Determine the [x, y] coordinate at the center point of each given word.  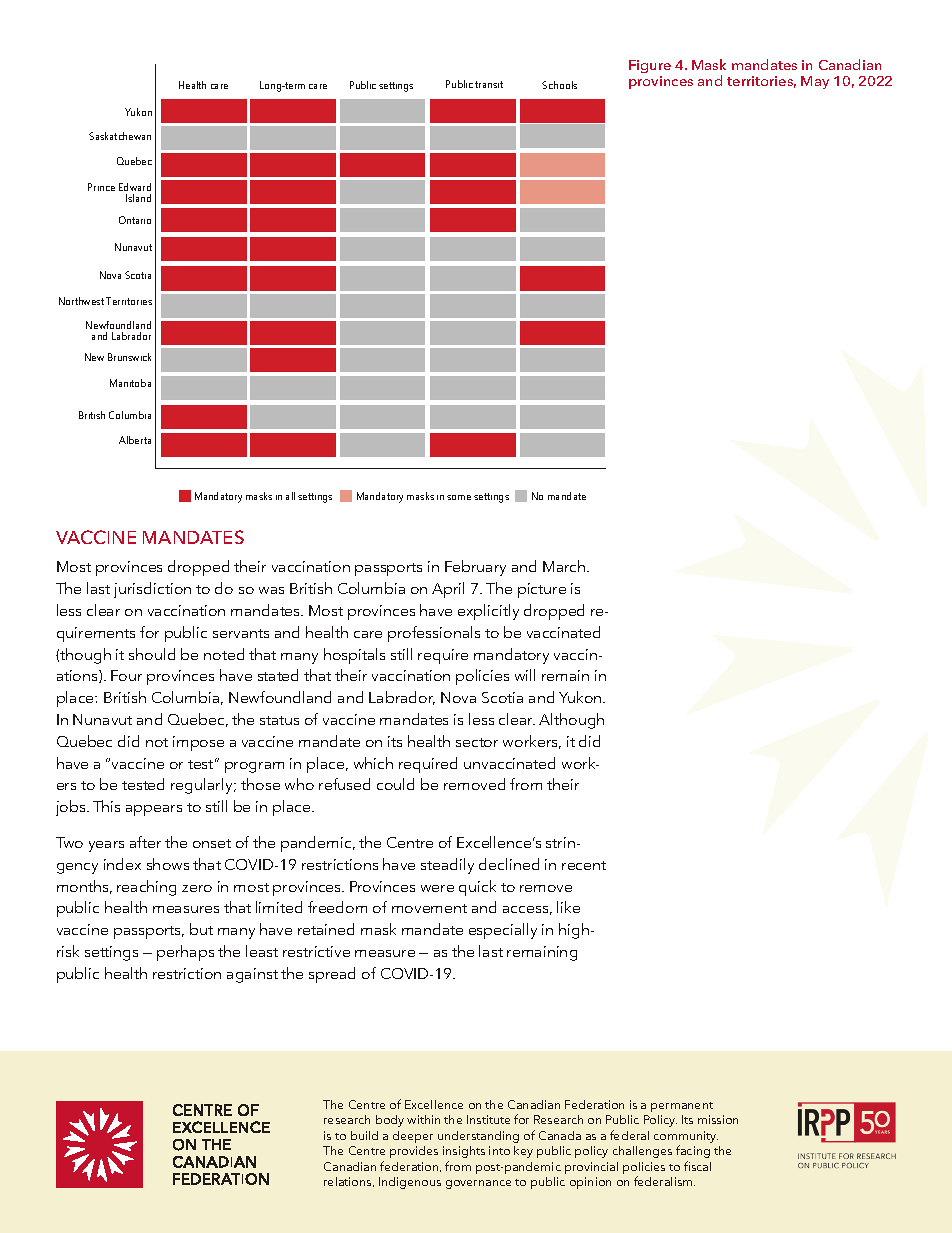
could [395, 784]
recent [584, 865]
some [459, 497]
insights [464, 1152]
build [364, 1135]
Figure [650, 66]
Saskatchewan [120, 136]
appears [154, 810]
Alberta [135, 440]
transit [489, 84]
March [565, 566]
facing [693, 1151]
